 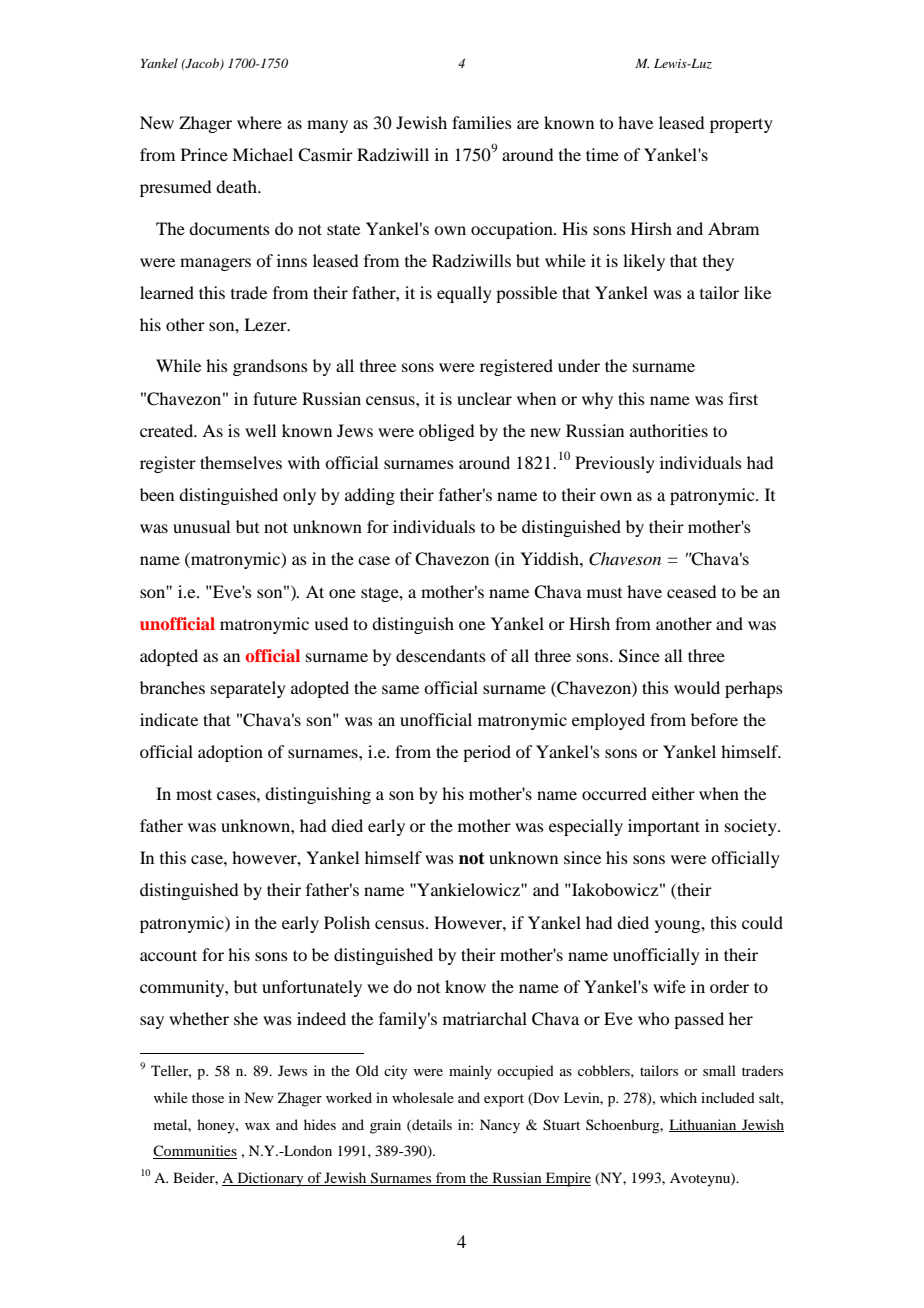 I want to click on before, so click(x=714, y=719).
